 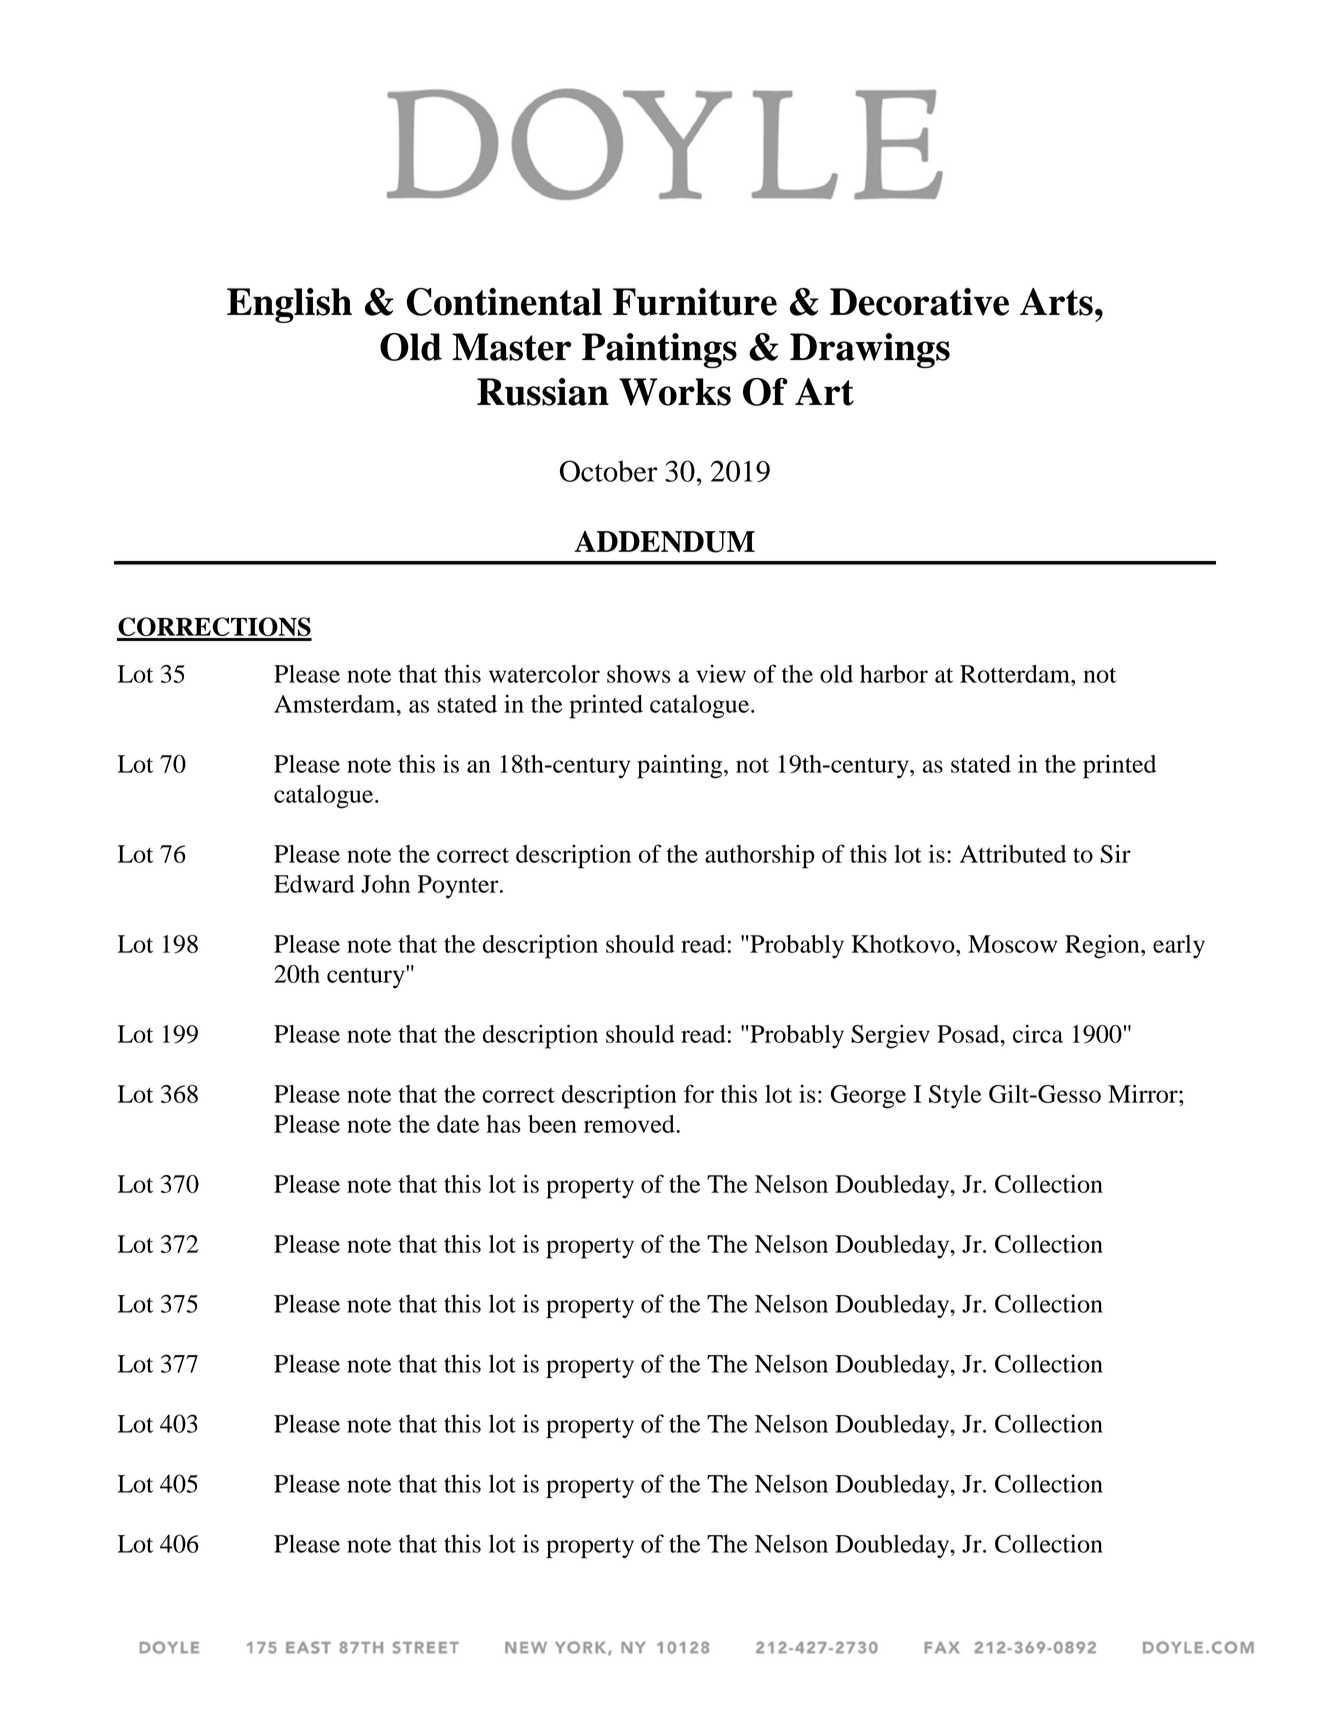 I want to click on view, so click(x=721, y=673).
